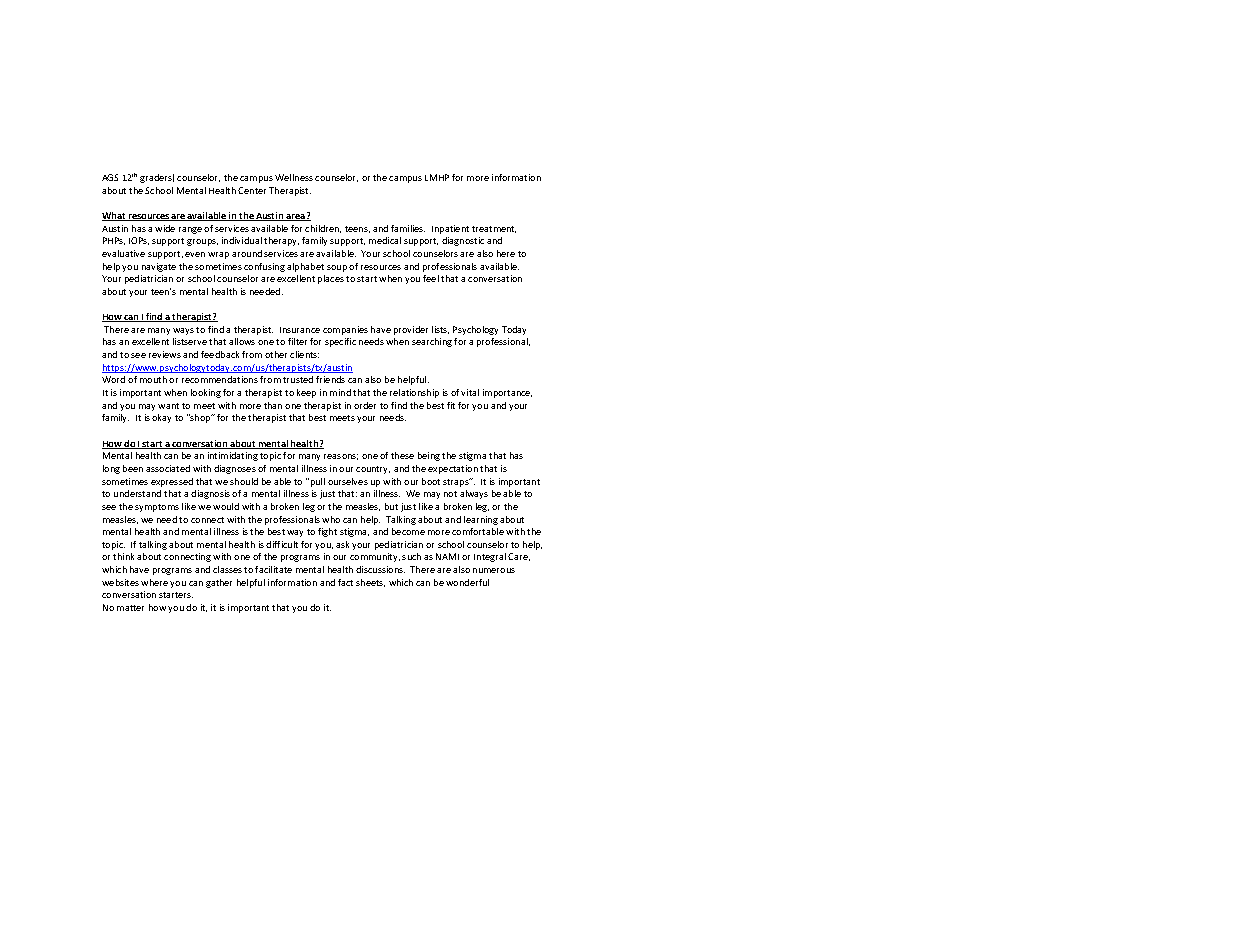 This screenshot has width=1233, height=952. I want to click on Inpatient, so click(450, 229).
